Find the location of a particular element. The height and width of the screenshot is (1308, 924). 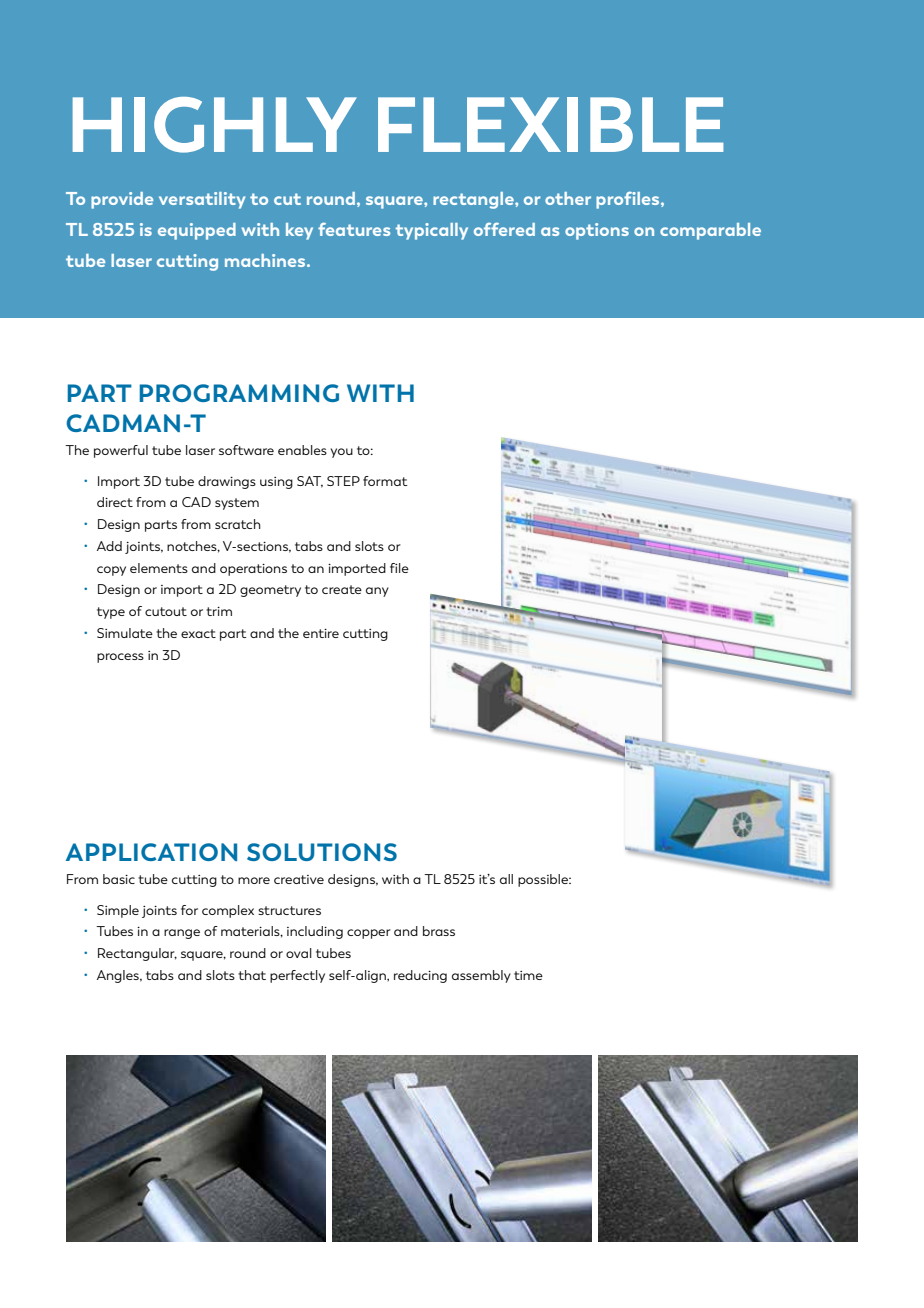

PROGRAMMING is located at coordinates (239, 393).
